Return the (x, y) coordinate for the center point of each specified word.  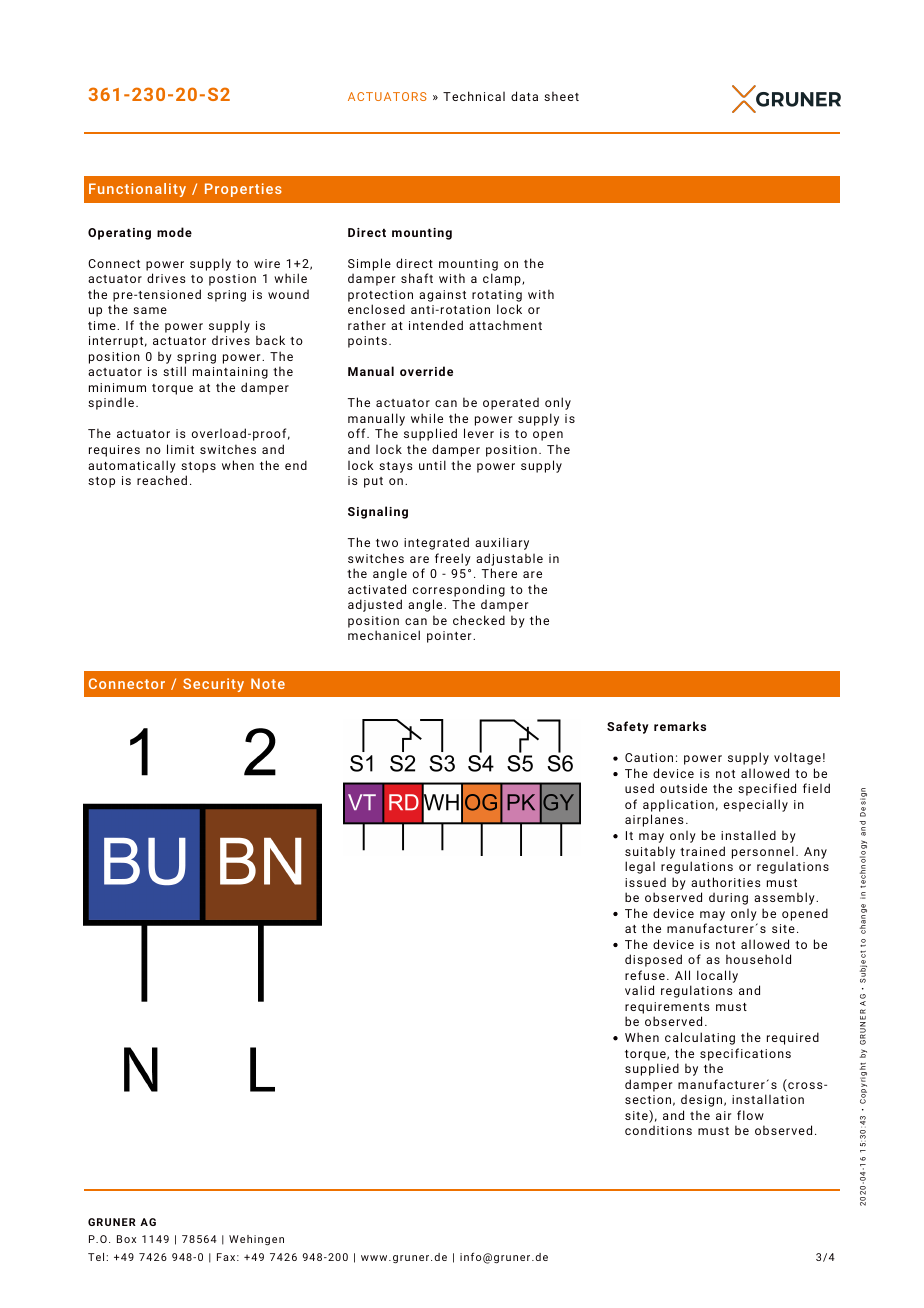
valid (639, 990)
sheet (561, 96)
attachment (505, 325)
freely (453, 559)
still (174, 371)
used (639, 788)
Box (126, 1239)
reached (162, 480)
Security (213, 685)
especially (756, 805)
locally (717, 976)
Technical (474, 96)
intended (436, 325)
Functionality (137, 190)
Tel (96, 1257)
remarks (680, 726)
